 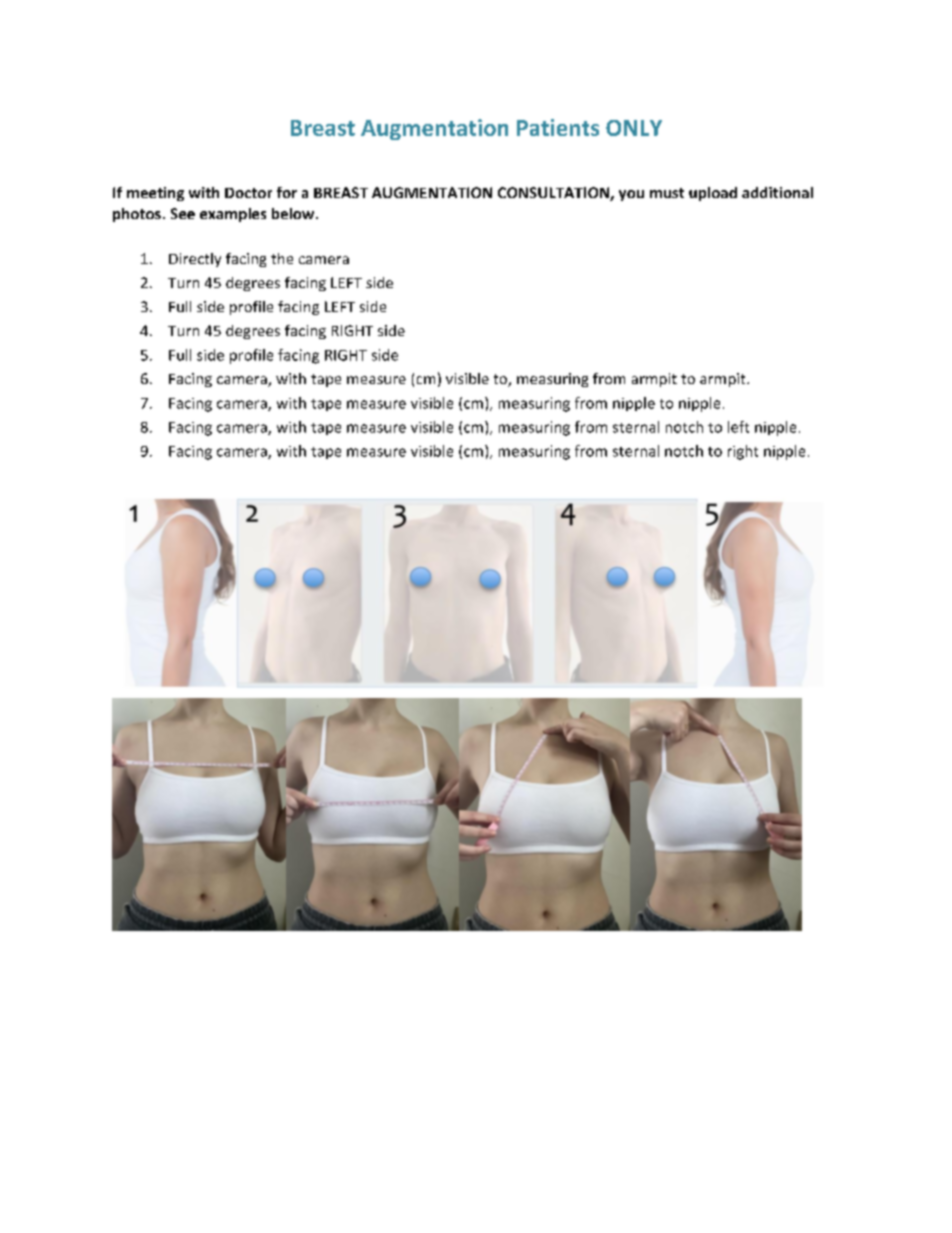 I want to click on for, so click(x=287, y=192).
